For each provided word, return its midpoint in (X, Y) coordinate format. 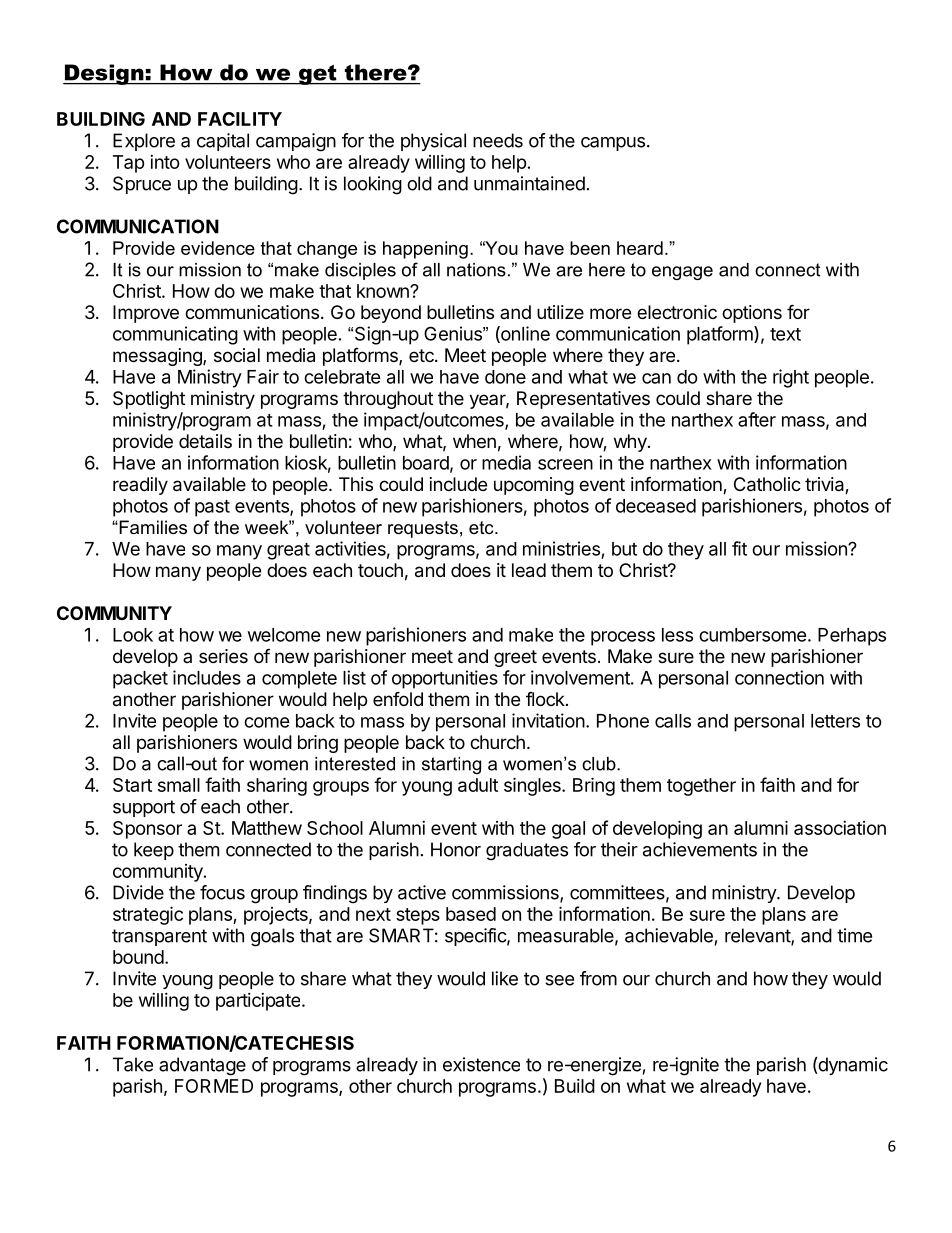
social (237, 355)
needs (498, 140)
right (791, 378)
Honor (456, 849)
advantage (202, 1066)
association (840, 828)
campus (613, 144)
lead (529, 570)
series (223, 656)
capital (223, 142)
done (505, 377)
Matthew (267, 828)
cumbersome (753, 635)
